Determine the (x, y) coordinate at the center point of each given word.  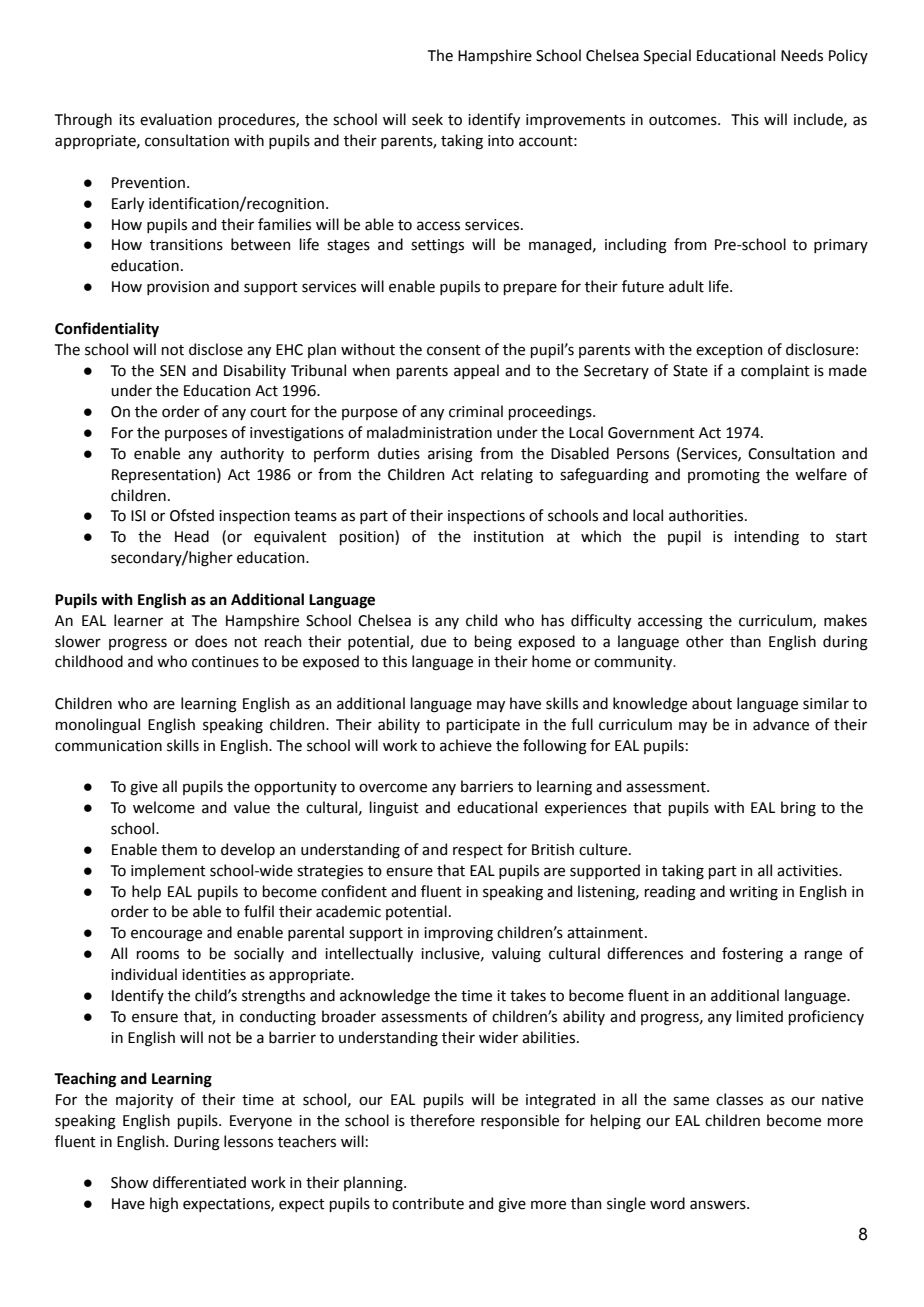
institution (509, 537)
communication (108, 746)
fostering (752, 955)
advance (781, 724)
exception (729, 351)
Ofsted (192, 515)
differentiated (199, 1182)
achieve (466, 745)
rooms (158, 955)
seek (427, 119)
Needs (802, 55)
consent (454, 350)
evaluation (176, 119)
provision (178, 288)
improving (458, 934)
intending (766, 538)
